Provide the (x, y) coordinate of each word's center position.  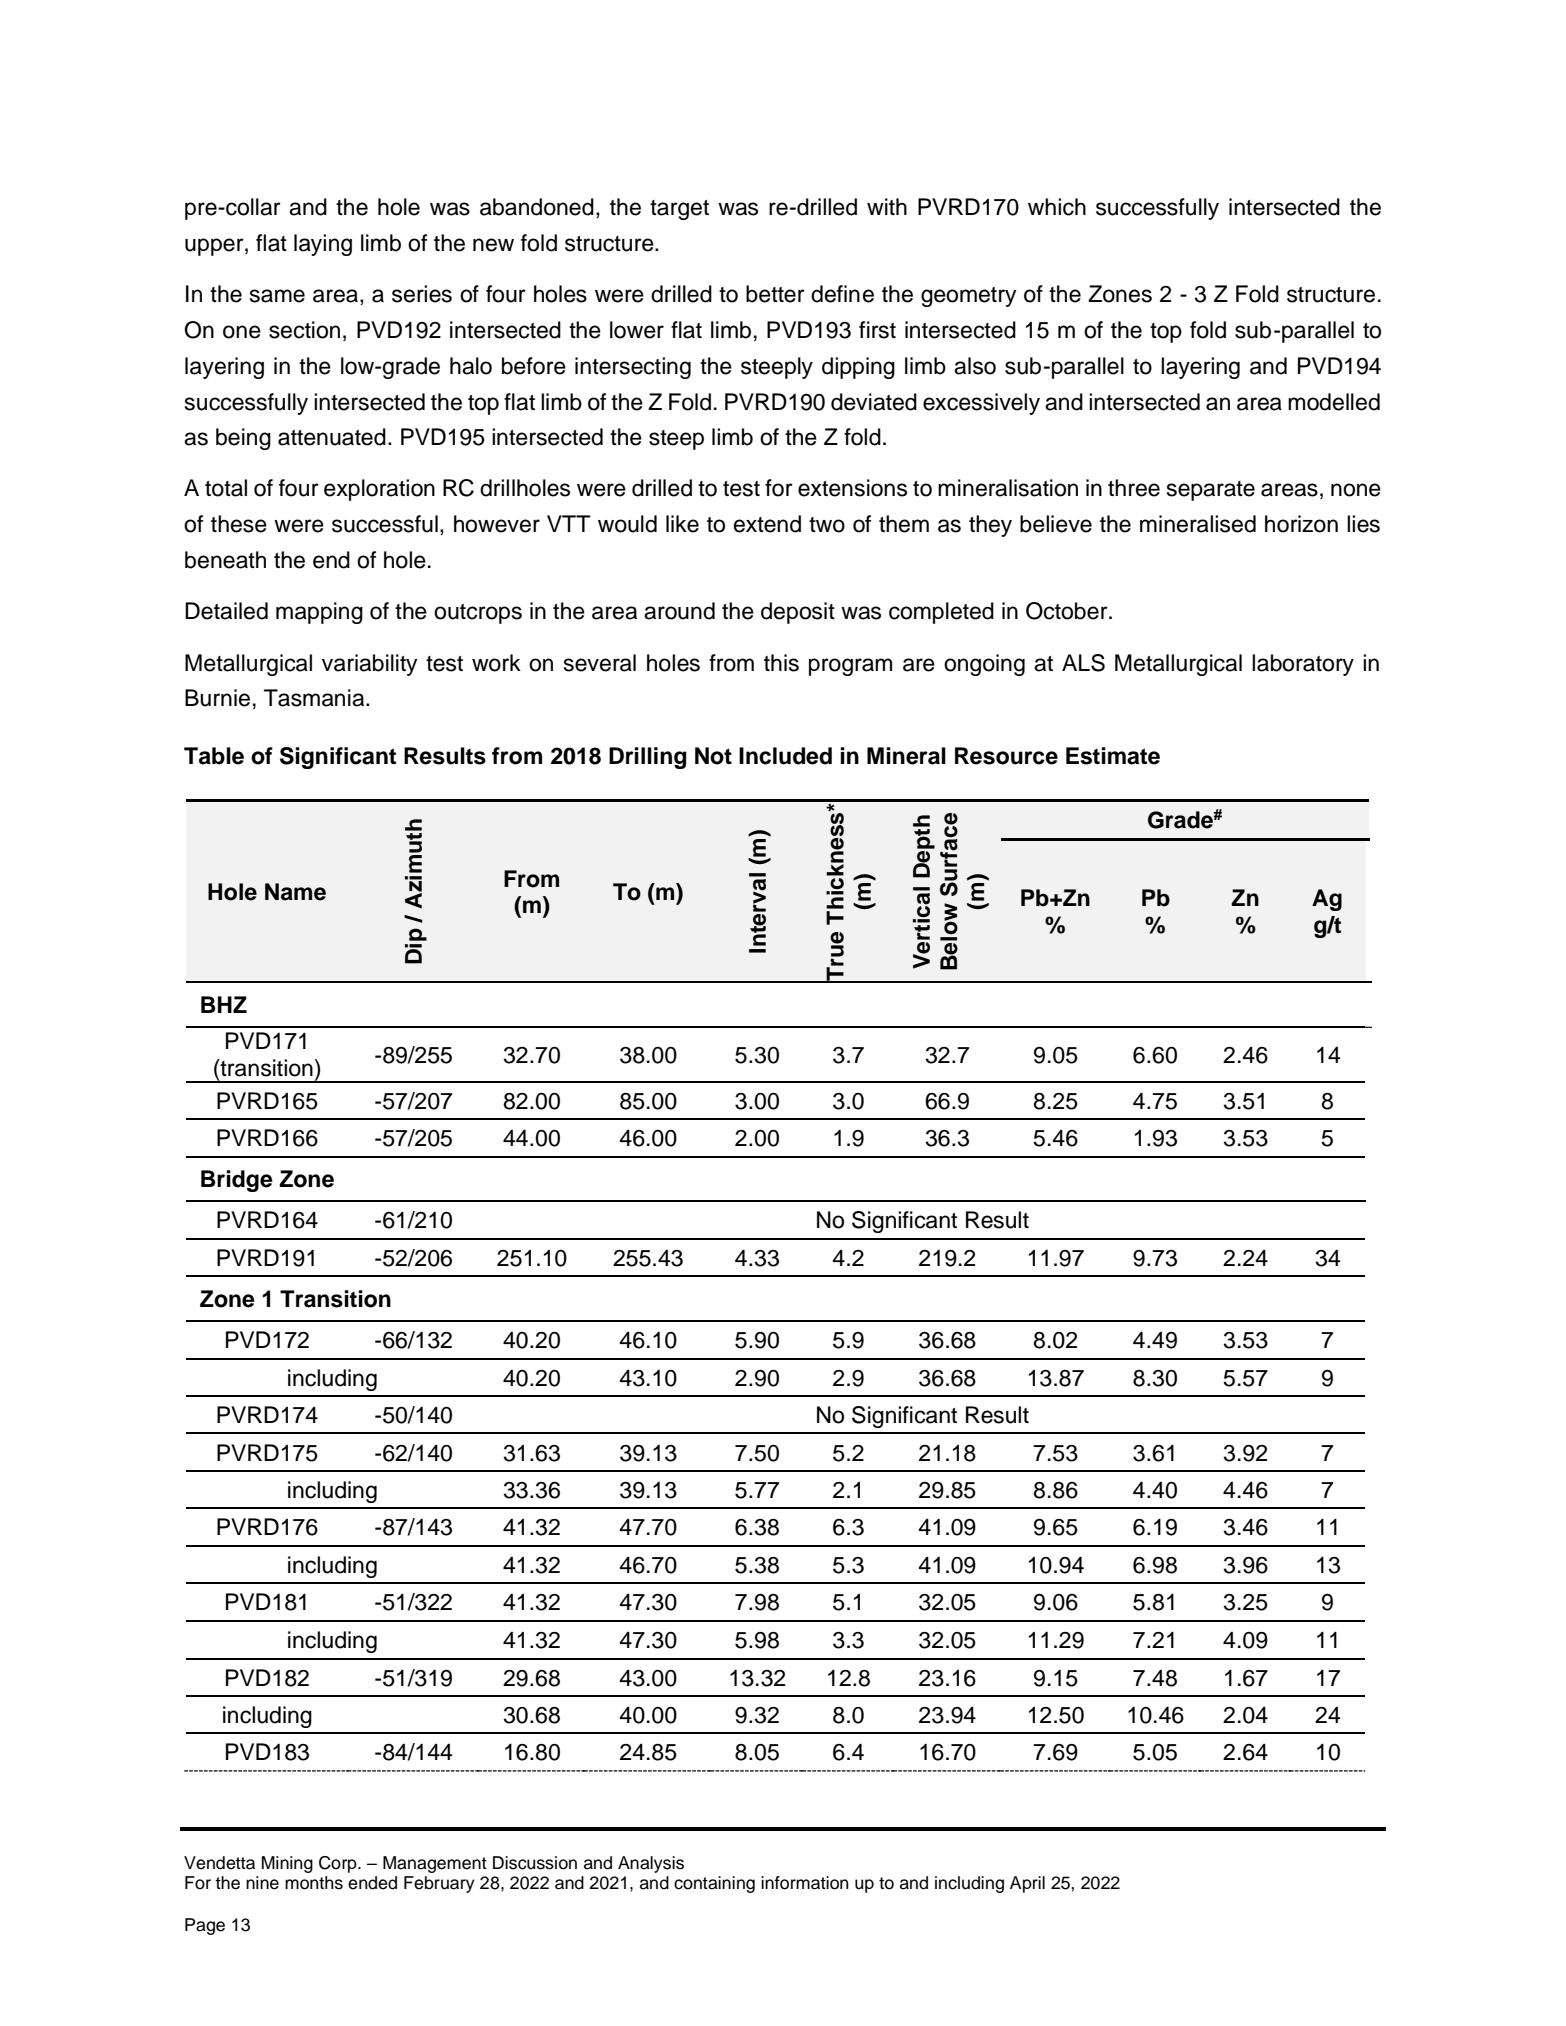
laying (323, 245)
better (775, 294)
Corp (339, 1864)
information (805, 1883)
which (1057, 207)
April (1027, 1884)
